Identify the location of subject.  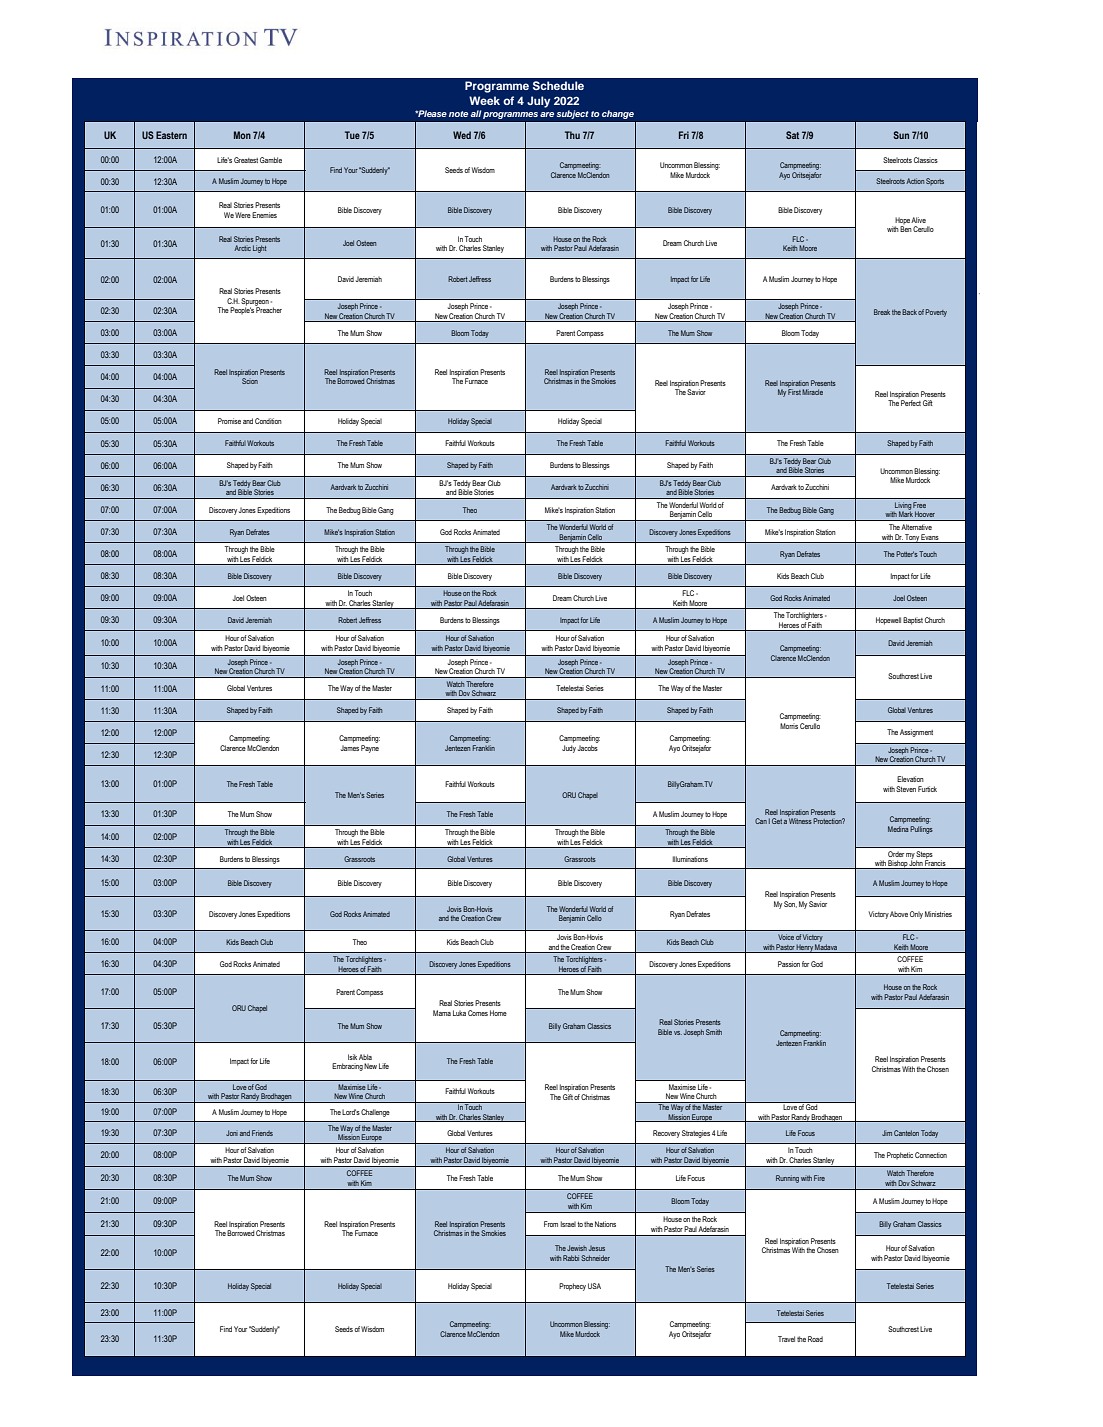
(573, 114).
